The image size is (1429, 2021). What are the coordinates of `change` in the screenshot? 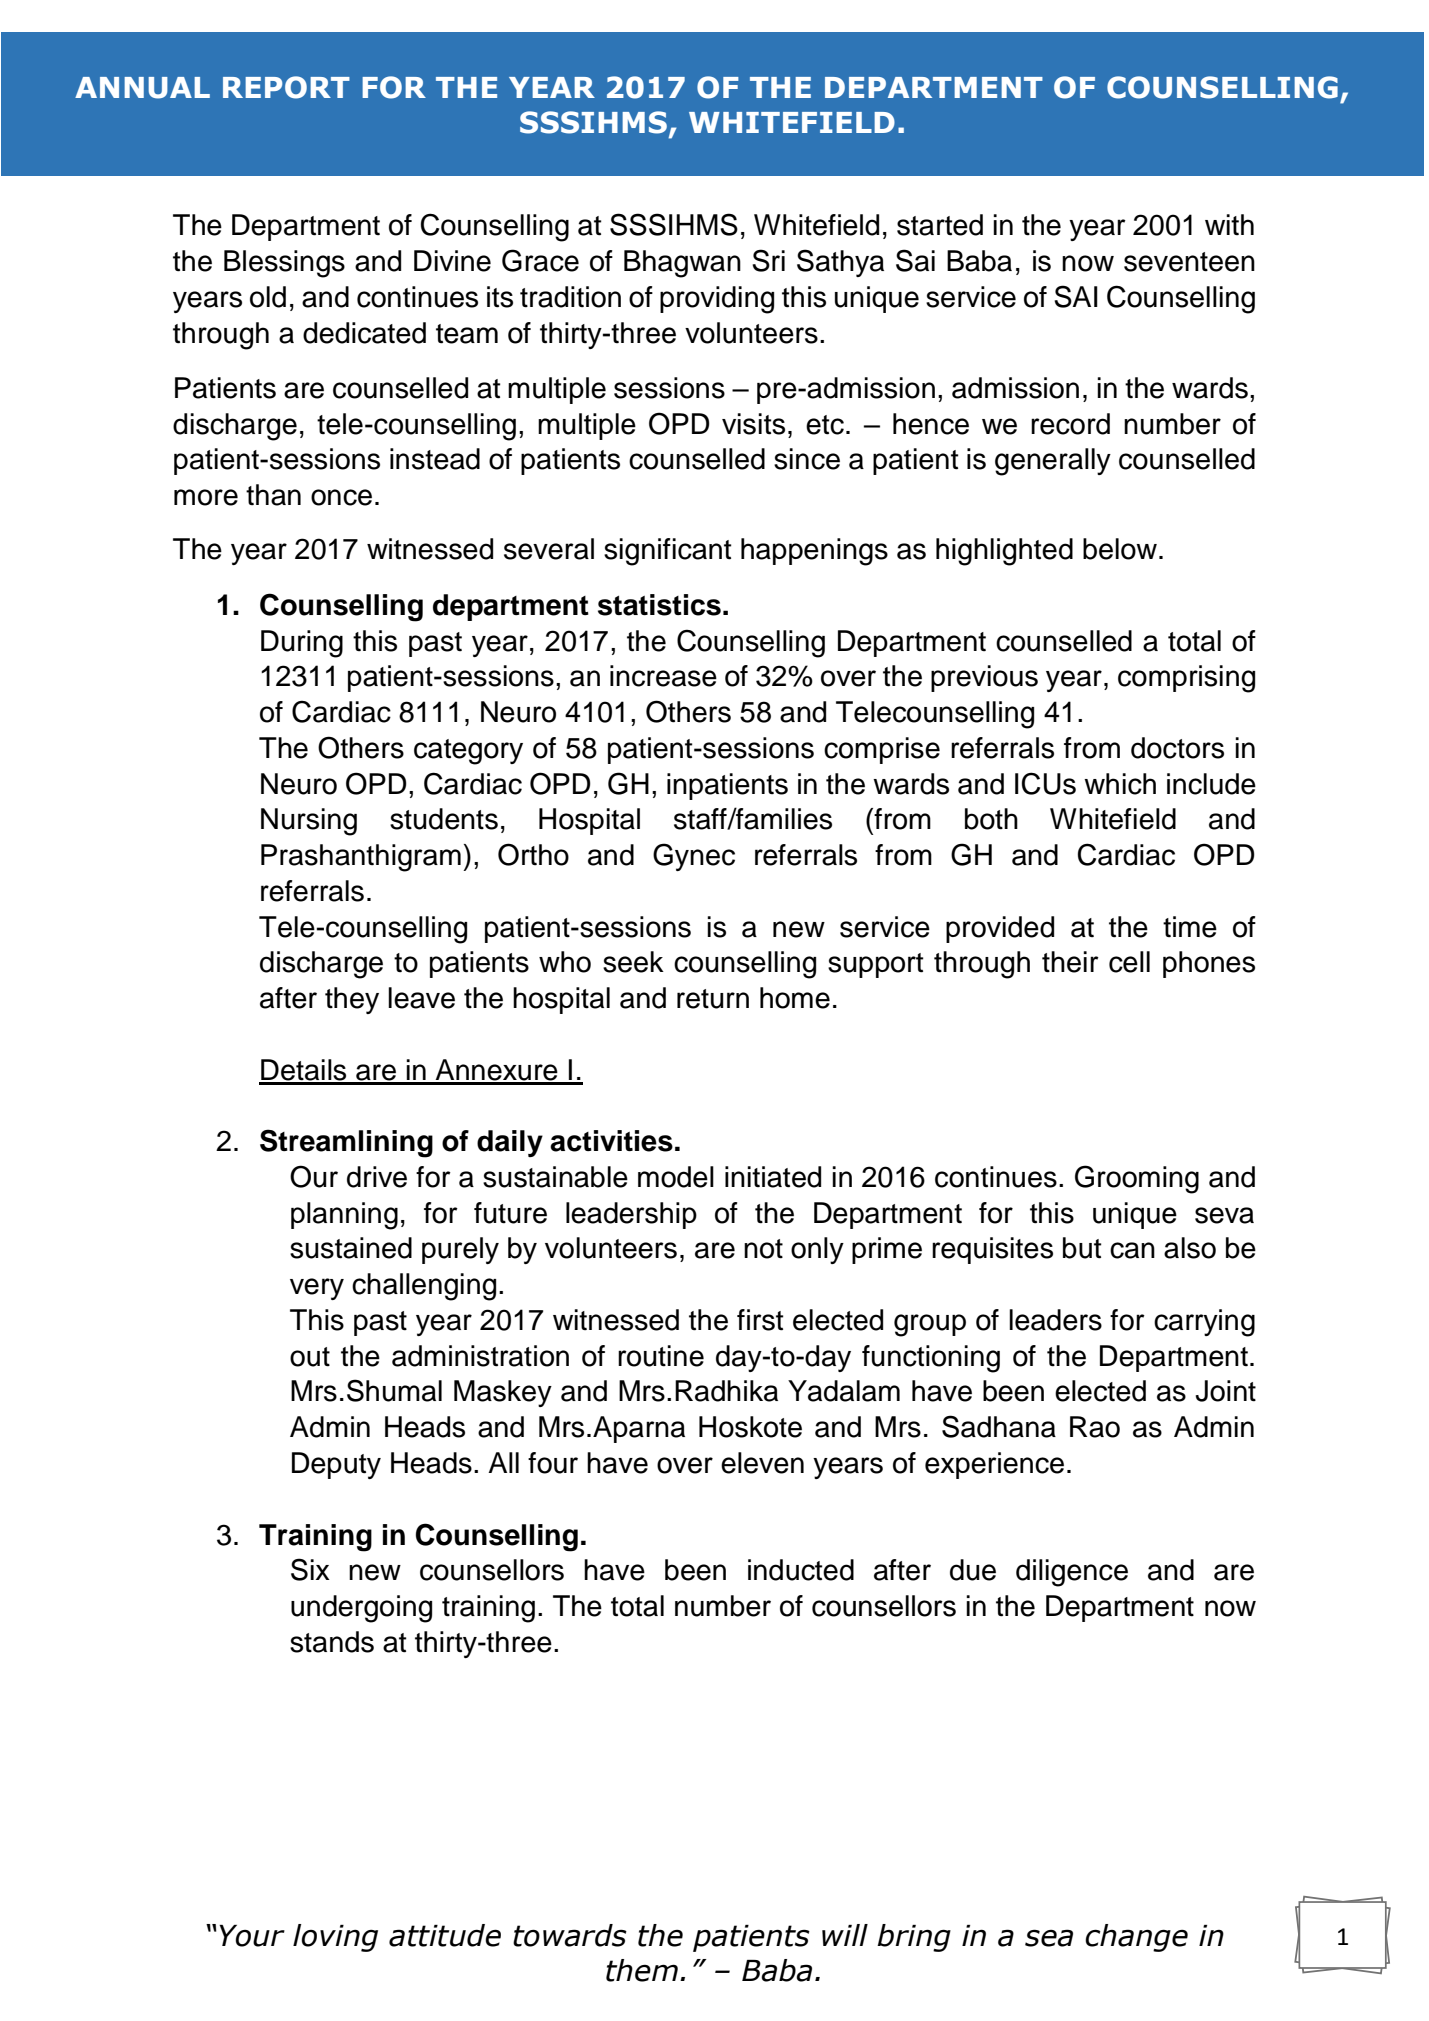 It's located at (1136, 1938).
